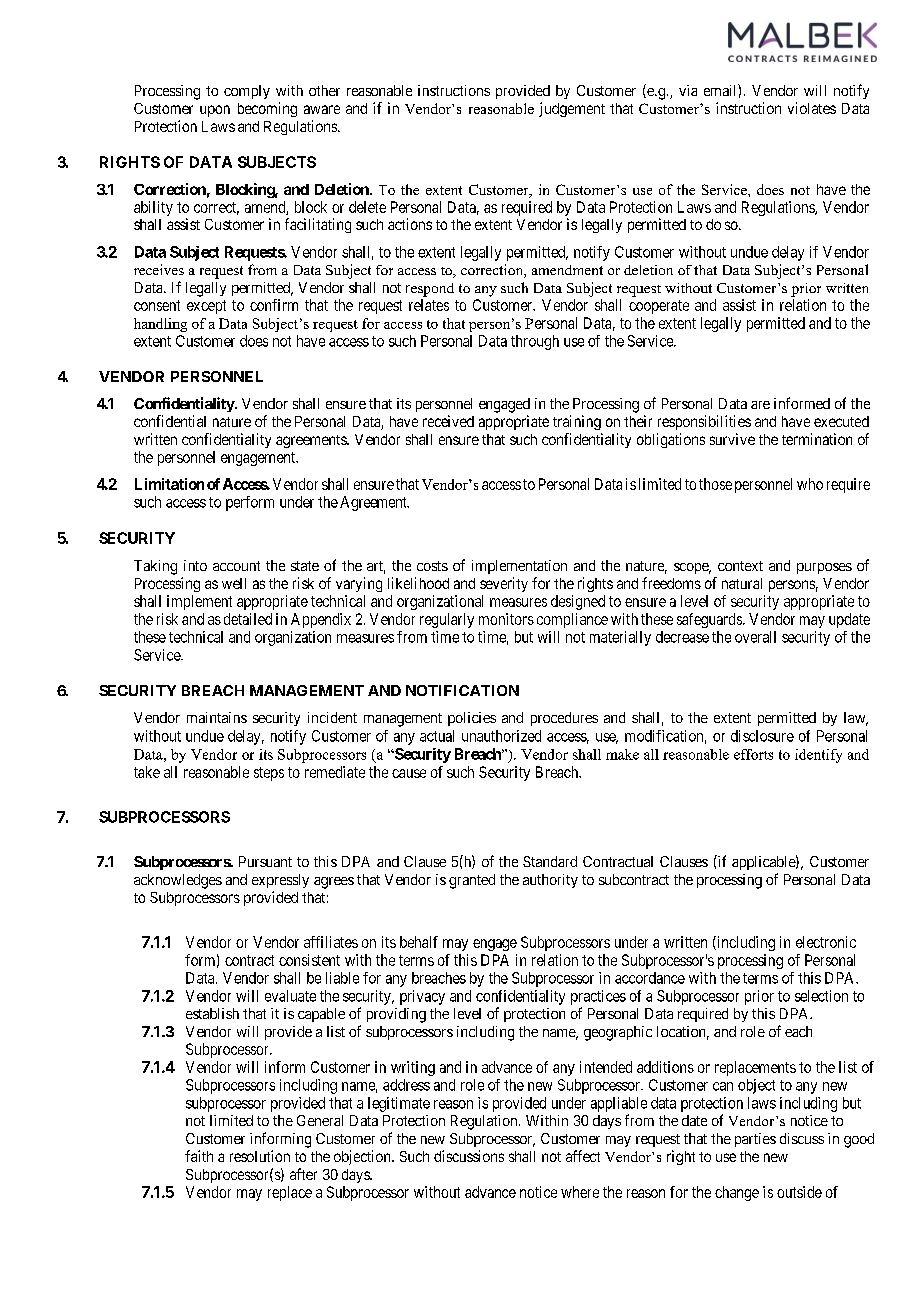 This screenshot has height=1307, width=924. Describe the element at coordinates (572, 109) in the screenshot. I see `judgement` at that location.
